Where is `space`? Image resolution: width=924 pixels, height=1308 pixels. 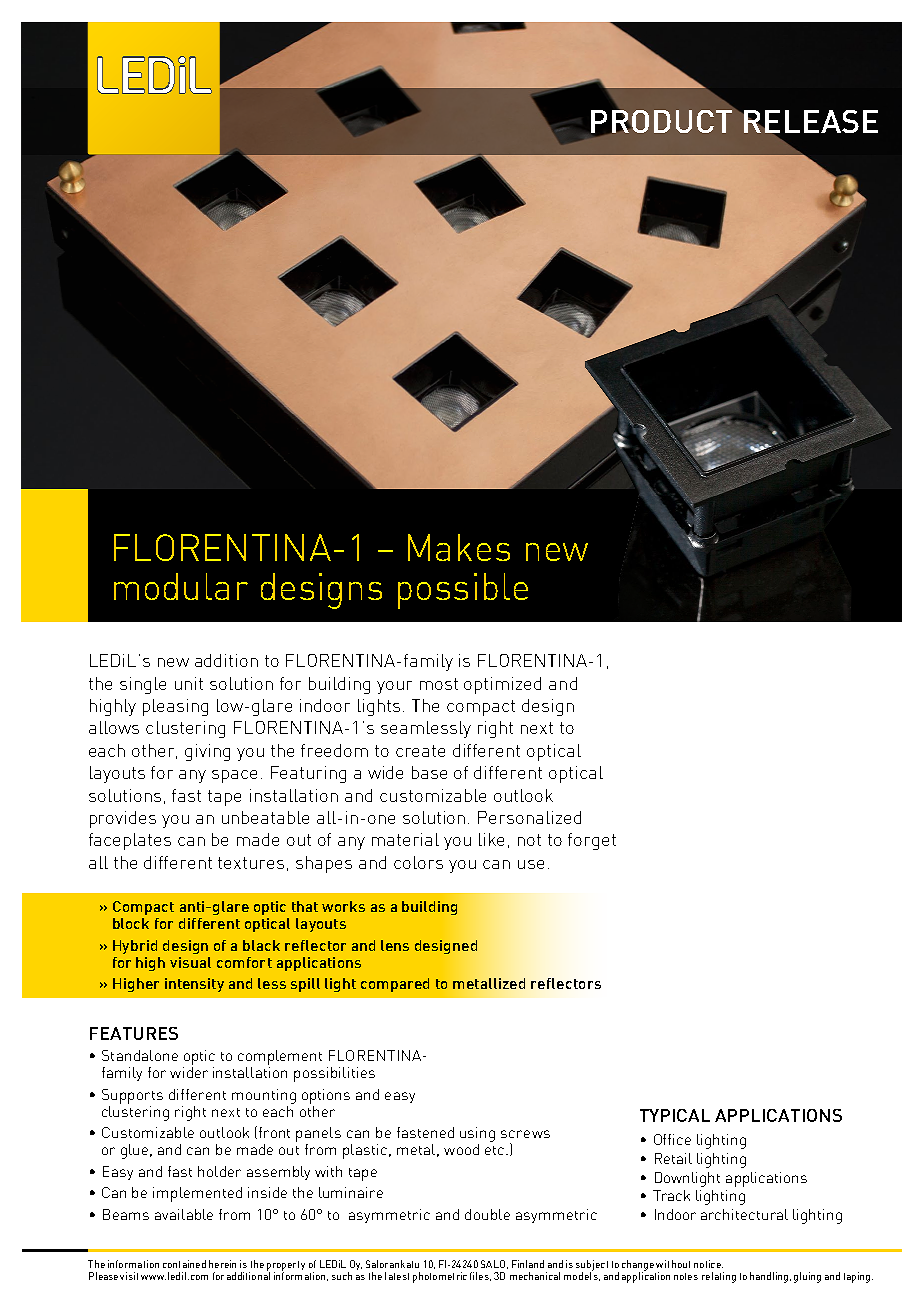
space is located at coordinates (234, 776).
